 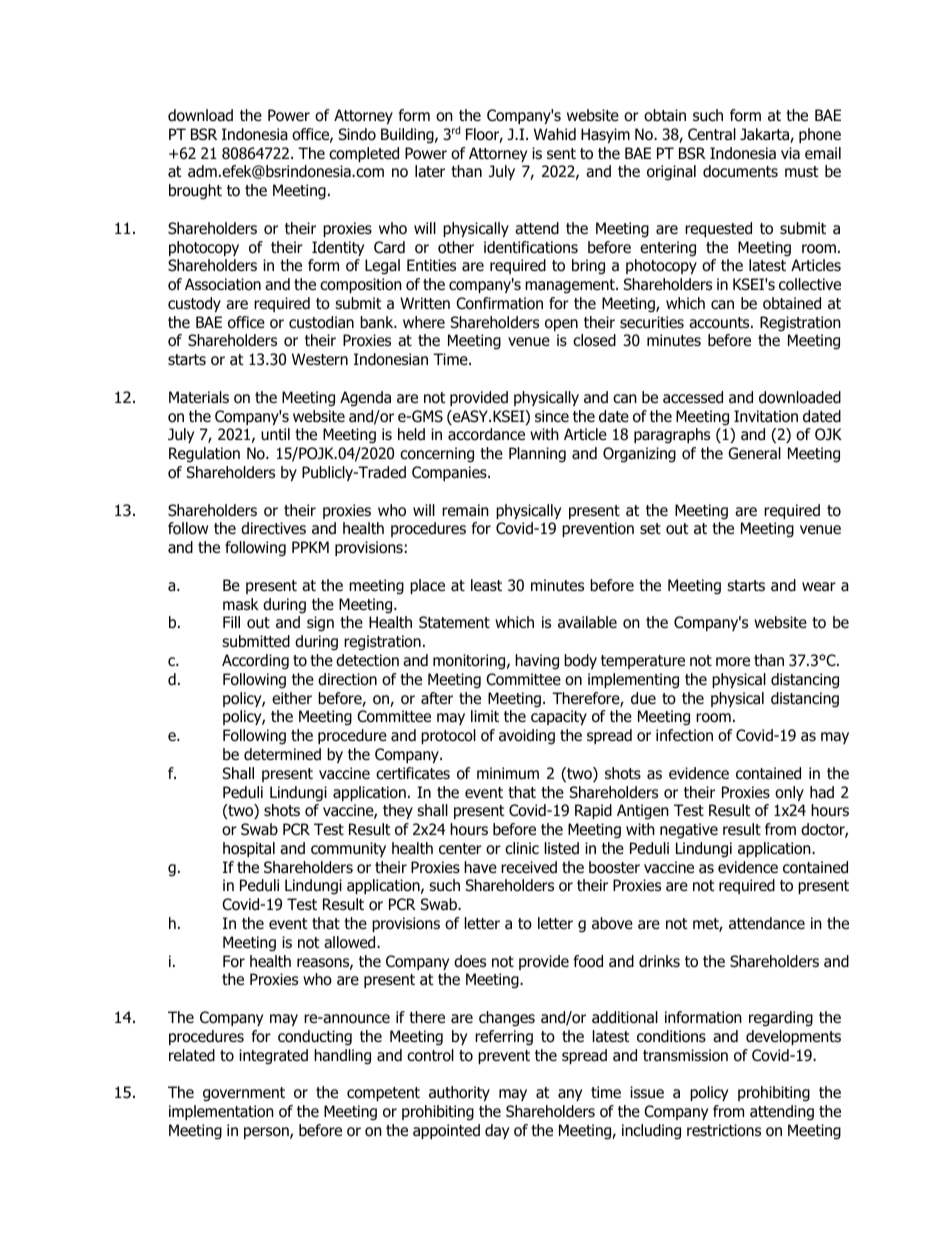 What do you see at coordinates (529, 867) in the screenshot?
I see `received` at bounding box center [529, 867].
